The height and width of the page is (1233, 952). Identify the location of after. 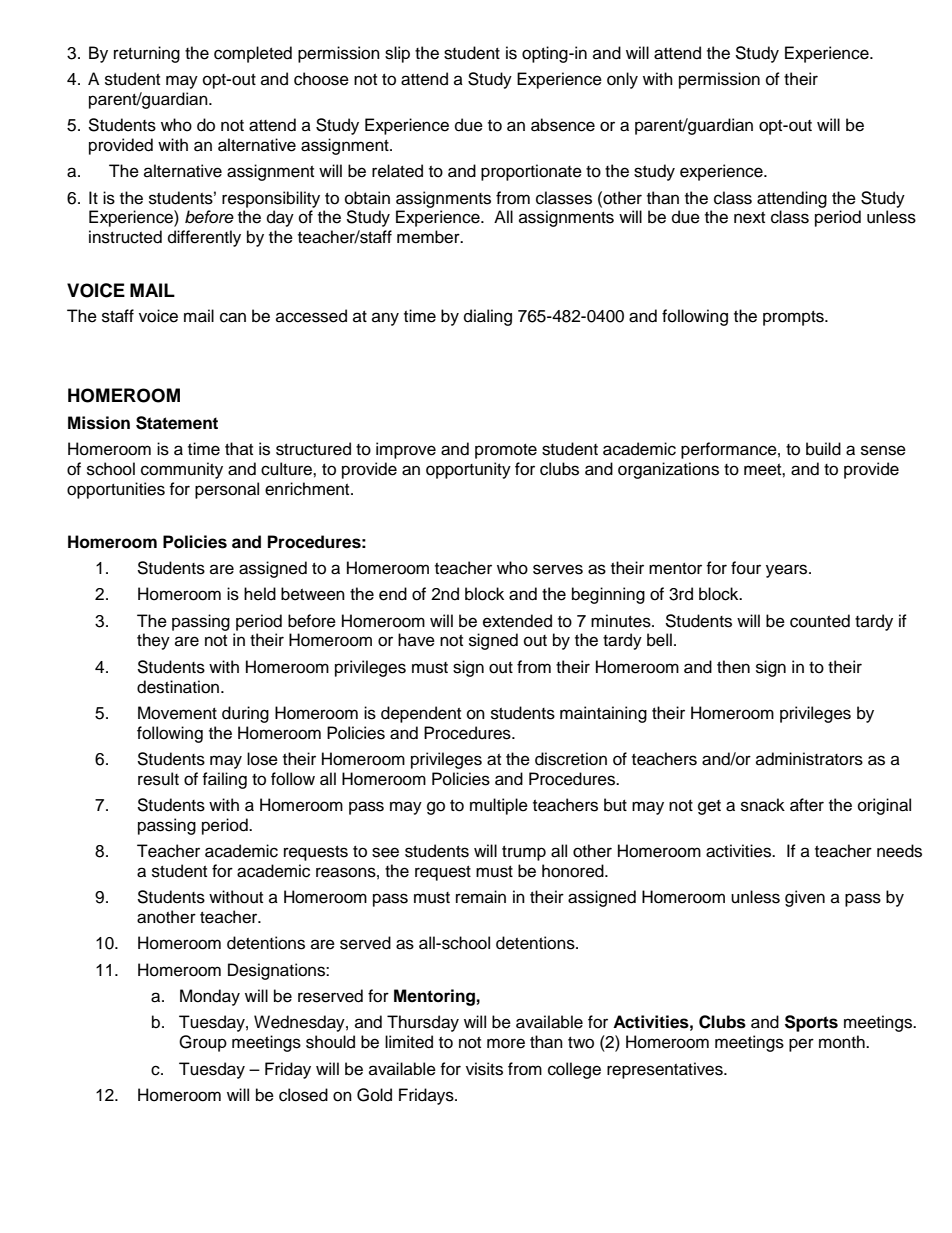
(807, 805).
